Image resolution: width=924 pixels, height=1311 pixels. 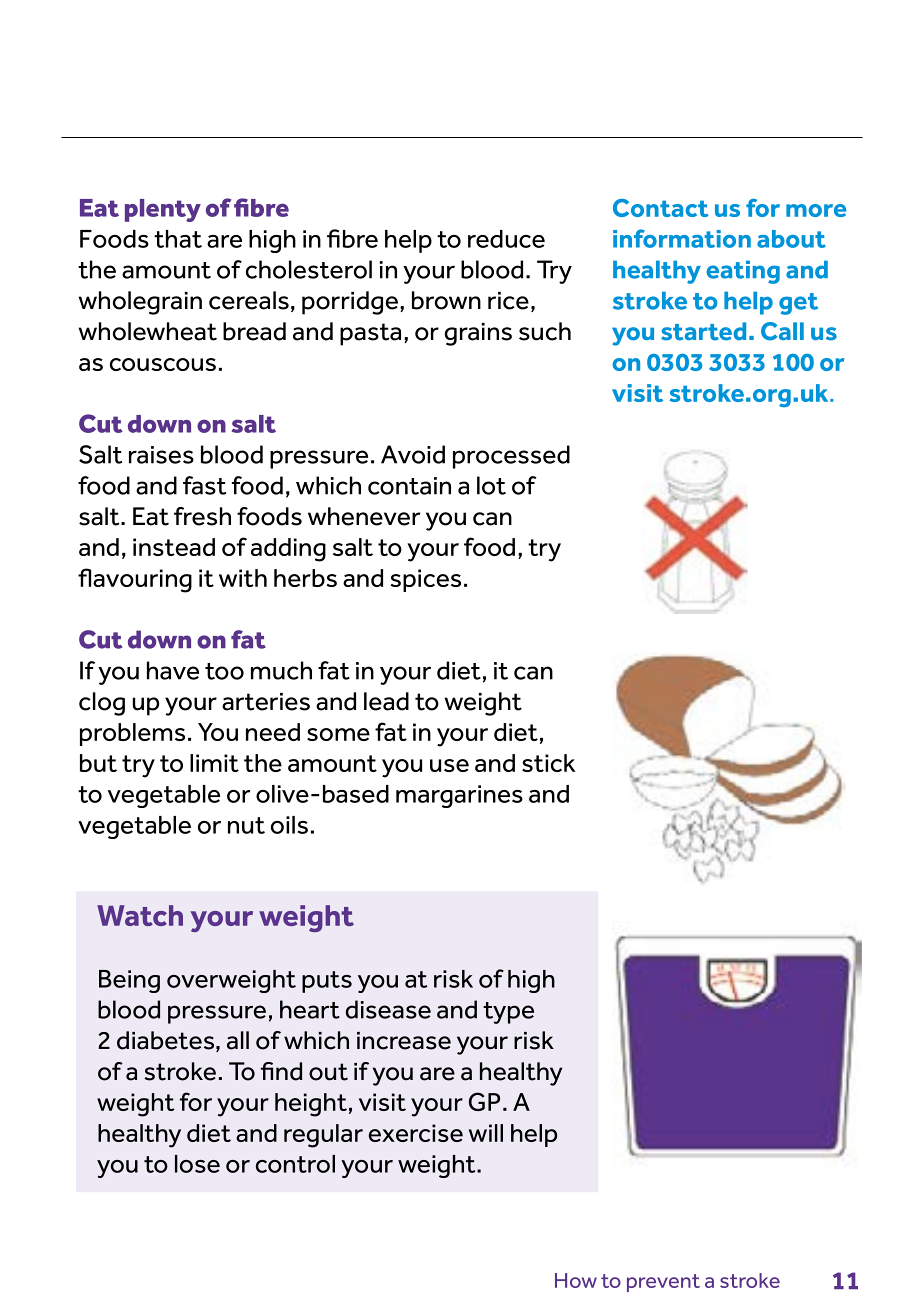 I want to click on that, so click(x=178, y=239).
